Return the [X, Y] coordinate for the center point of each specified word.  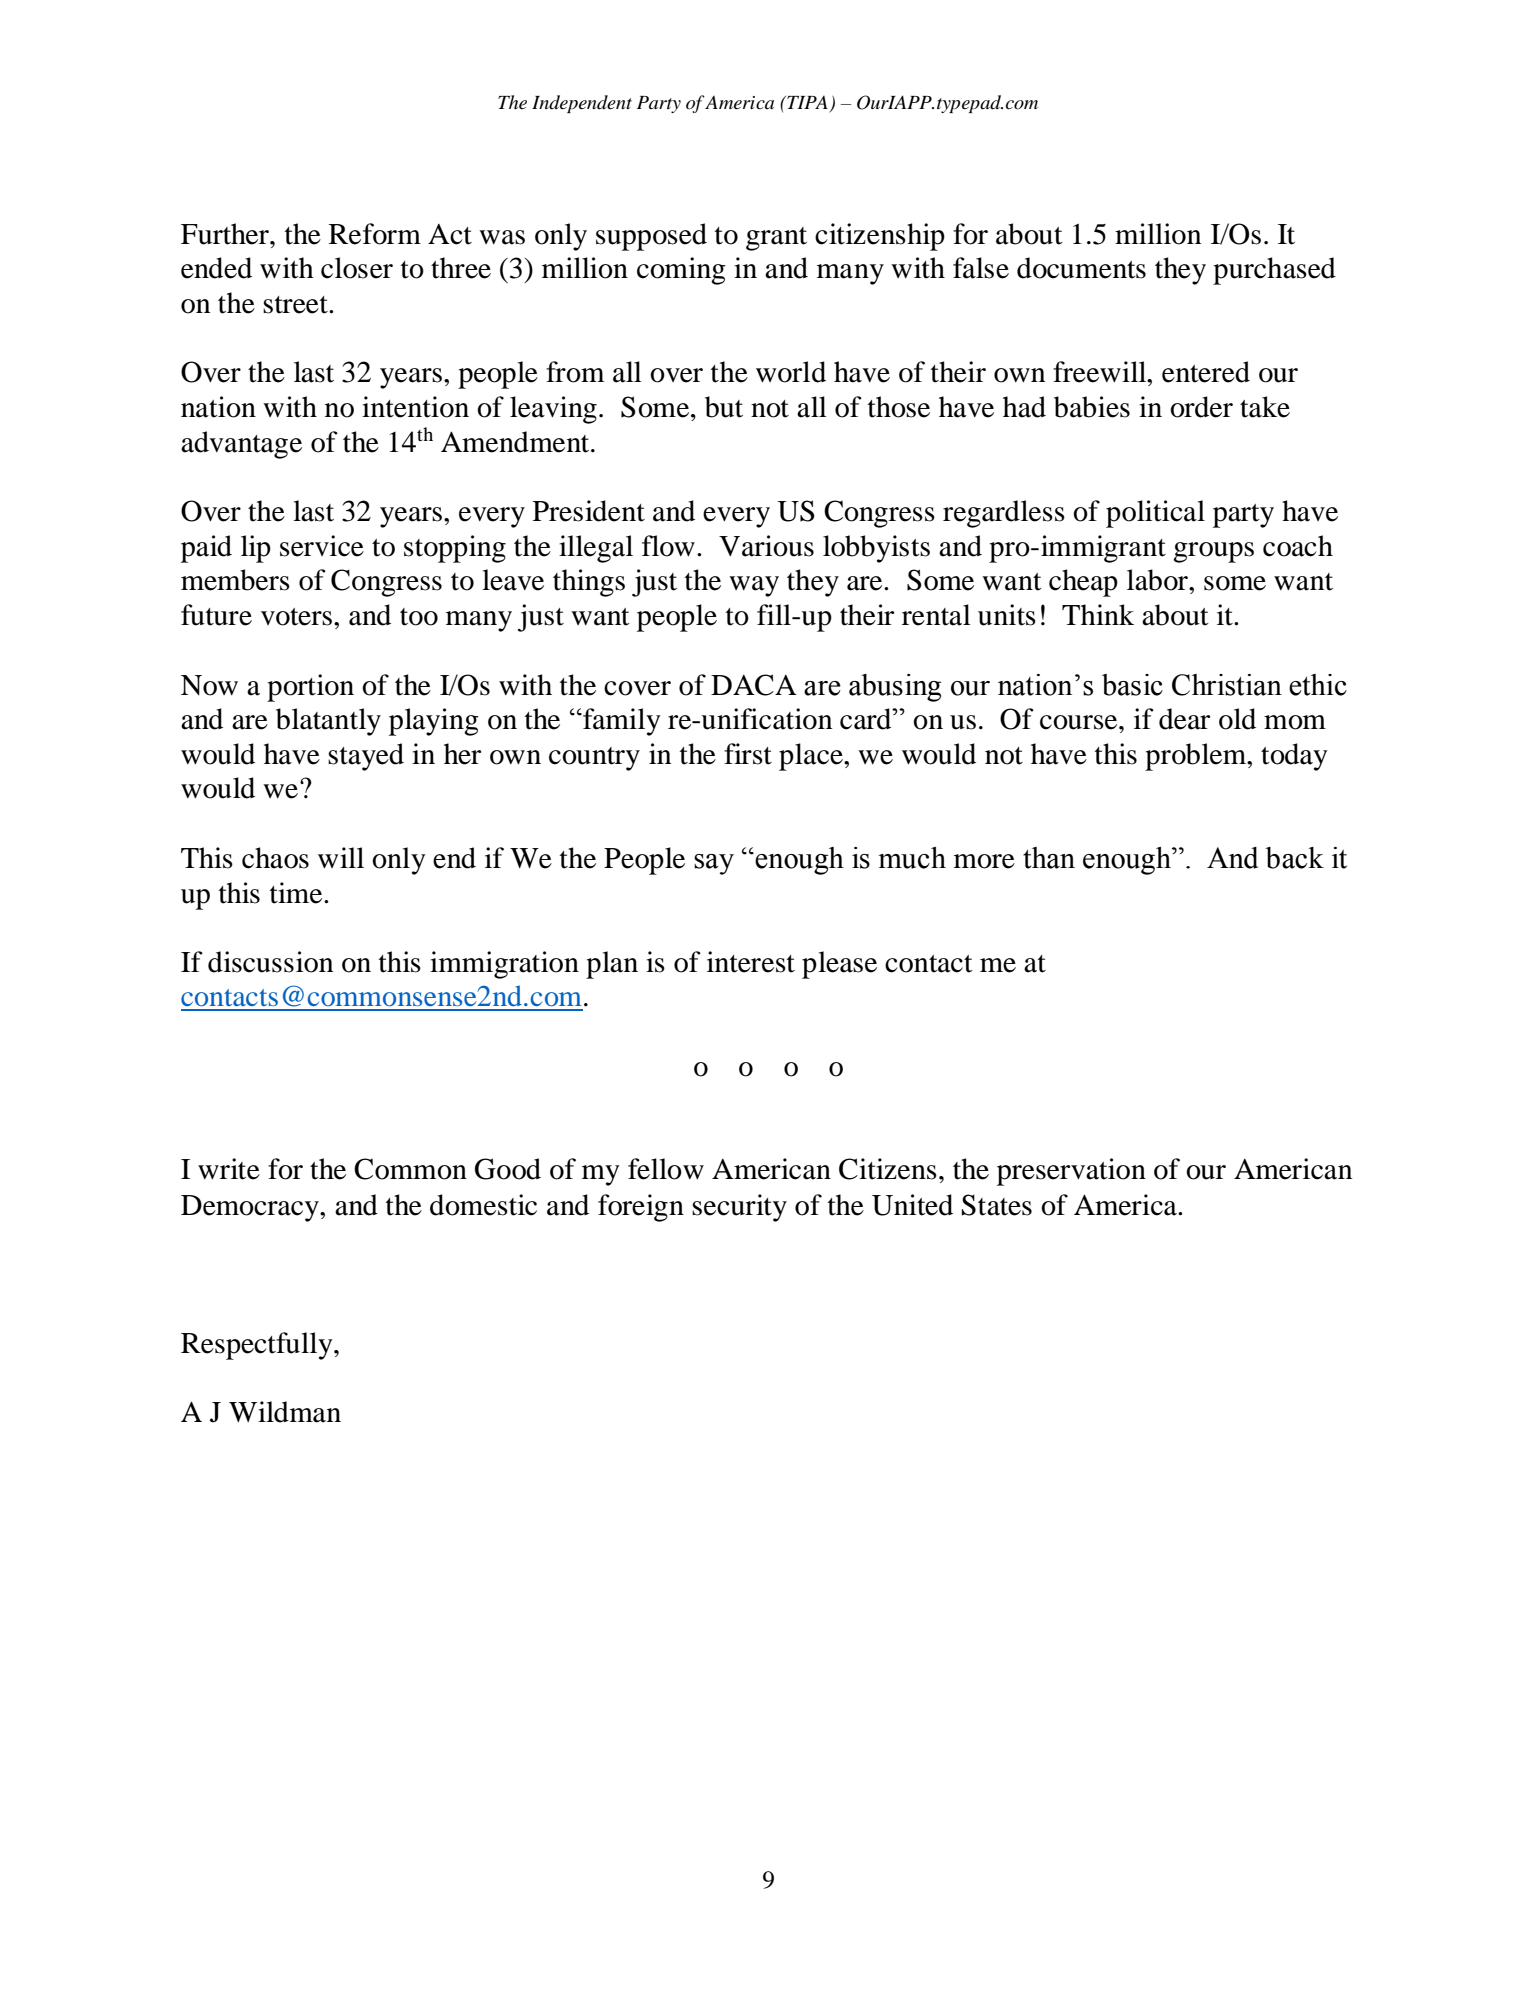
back [1294, 858]
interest [751, 962]
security [739, 1208]
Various [766, 546]
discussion [270, 962]
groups [1213, 552]
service [322, 546]
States [997, 1205]
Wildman [285, 1412]
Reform [375, 234]
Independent [582, 104]
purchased [1274, 271]
